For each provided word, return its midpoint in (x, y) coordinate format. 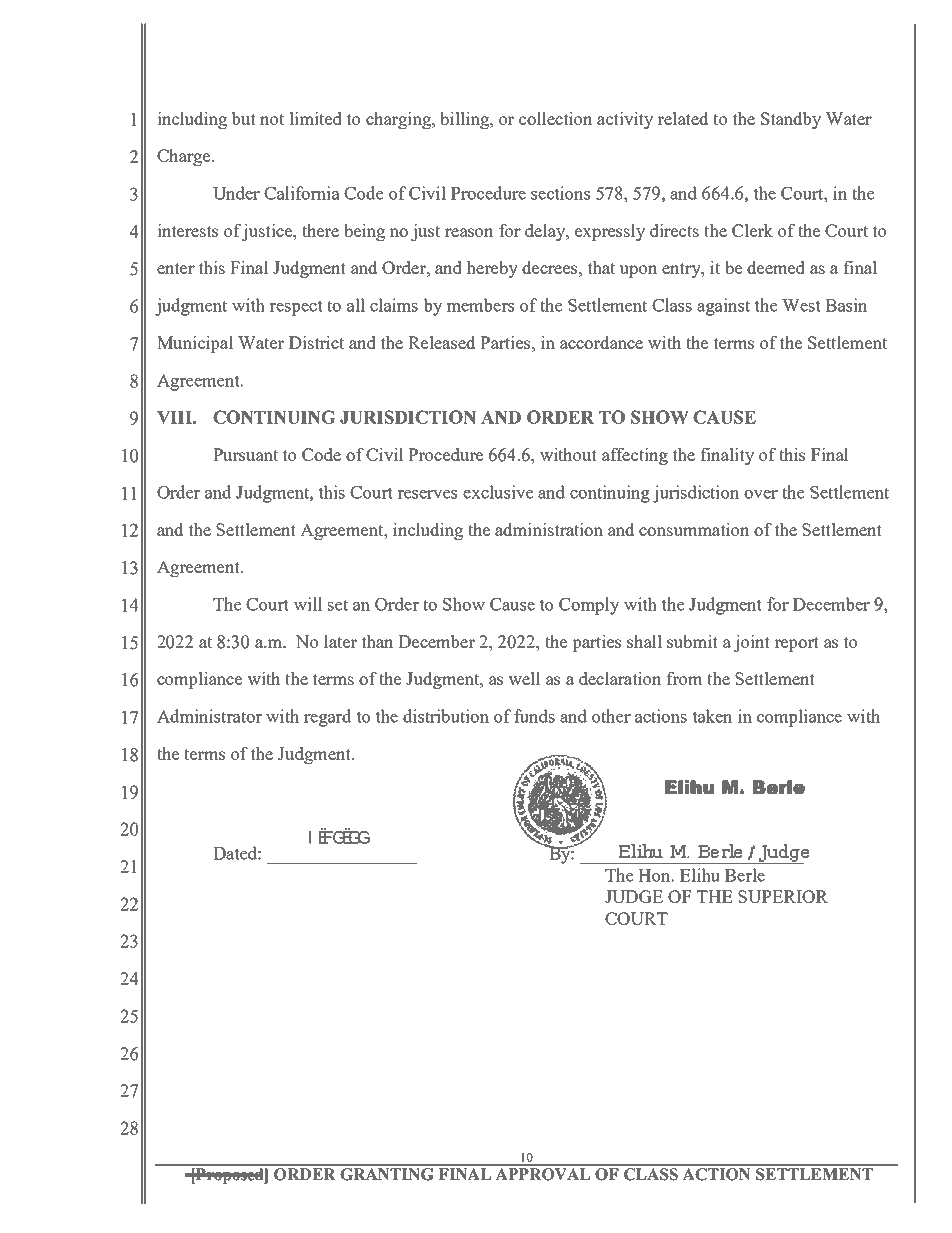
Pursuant (245, 454)
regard (327, 718)
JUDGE (634, 896)
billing (465, 120)
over (761, 494)
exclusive (498, 492)
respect (296, 308)
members (480, 305)
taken (713, 716)
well (524, 678)
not (272, 119)
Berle (745, 875)
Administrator (209, 716)
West (801, 305)
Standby (791, 120)
